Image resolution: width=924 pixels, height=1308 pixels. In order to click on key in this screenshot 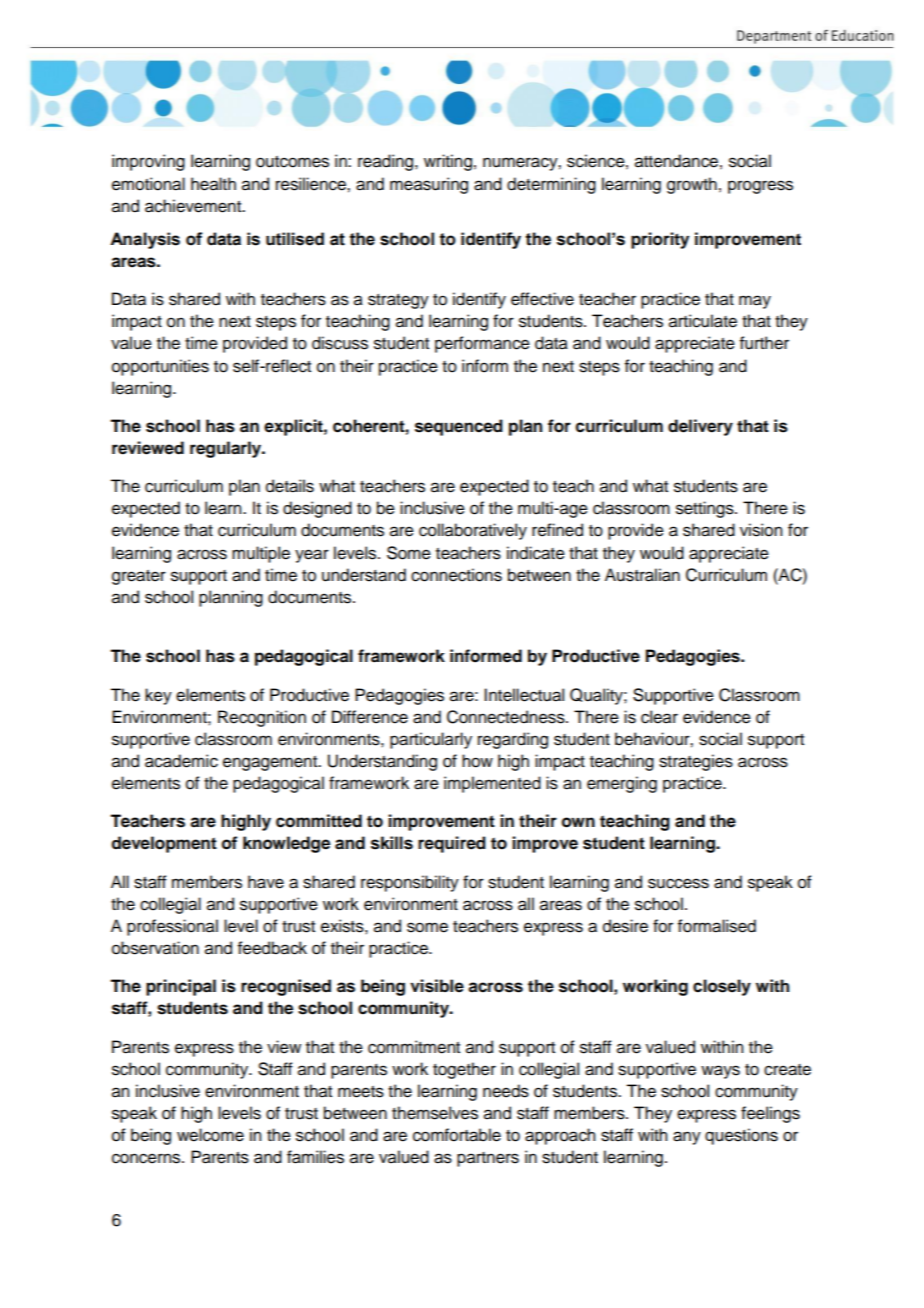, I will do `click(158, 696)`.
